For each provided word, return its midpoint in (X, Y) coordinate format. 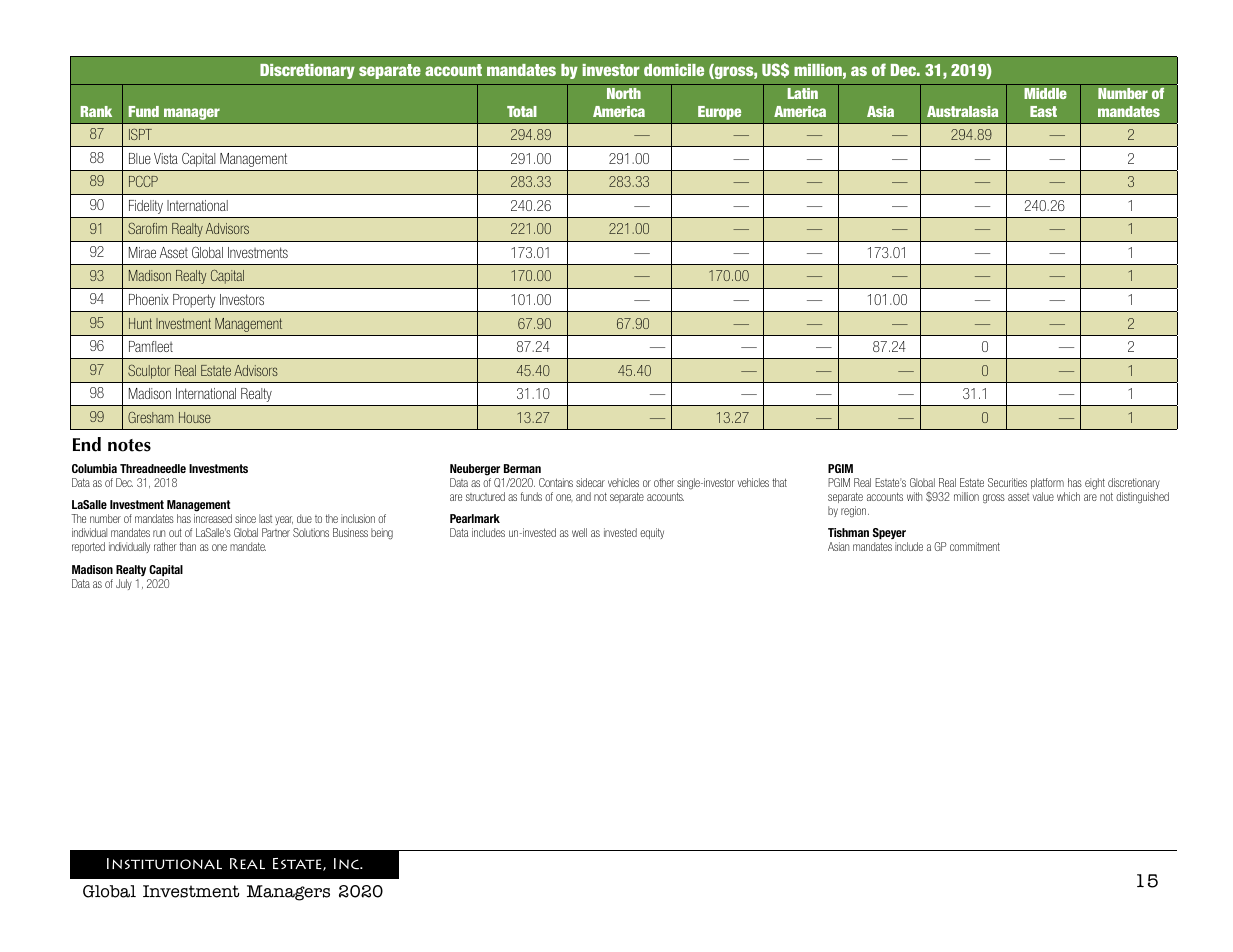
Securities (1007, 482)
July (124, 584)
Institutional (164, 863)
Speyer (890, 535)
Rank (96, 111)
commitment (975, 546)
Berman (522, 468)
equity (652, 533)
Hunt (140, 323)
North (624, 93)
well (579, 532)
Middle (1045, 93)
